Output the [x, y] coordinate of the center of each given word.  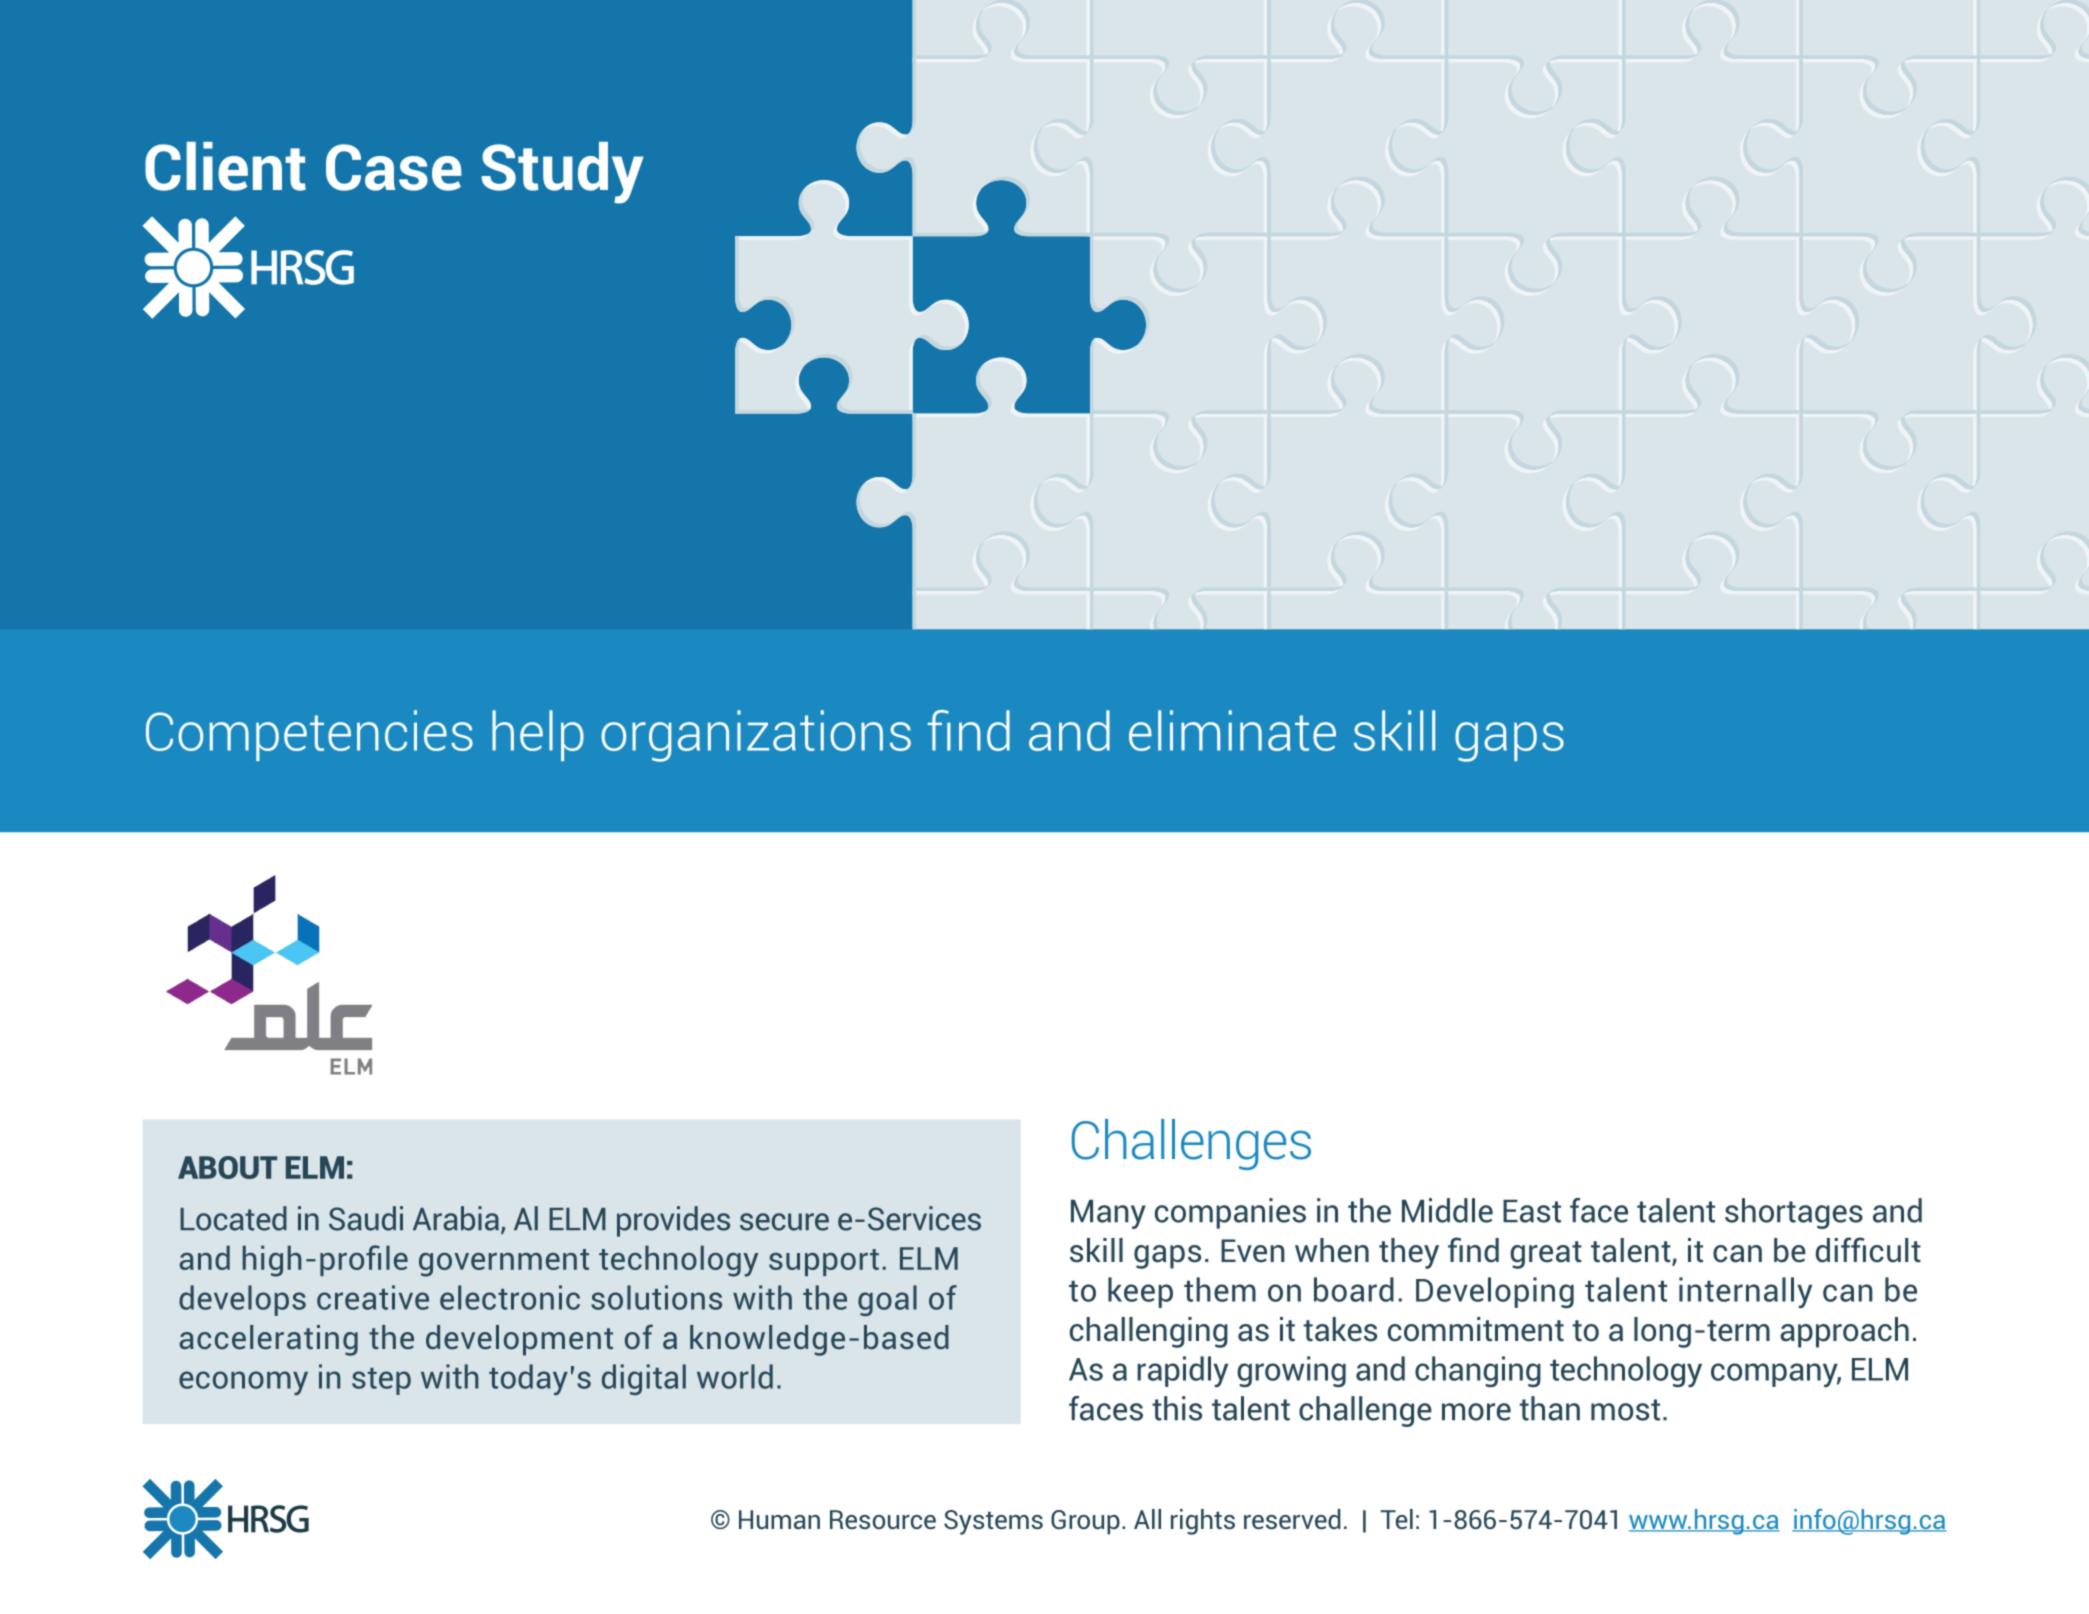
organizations [756, 736]
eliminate [1232, 730]
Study [563, 173]
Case [393, 167]
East [1532, 1211]
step [381, 1381]
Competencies [309, 735]
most [1625, 1410]
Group [1085, 1522]
